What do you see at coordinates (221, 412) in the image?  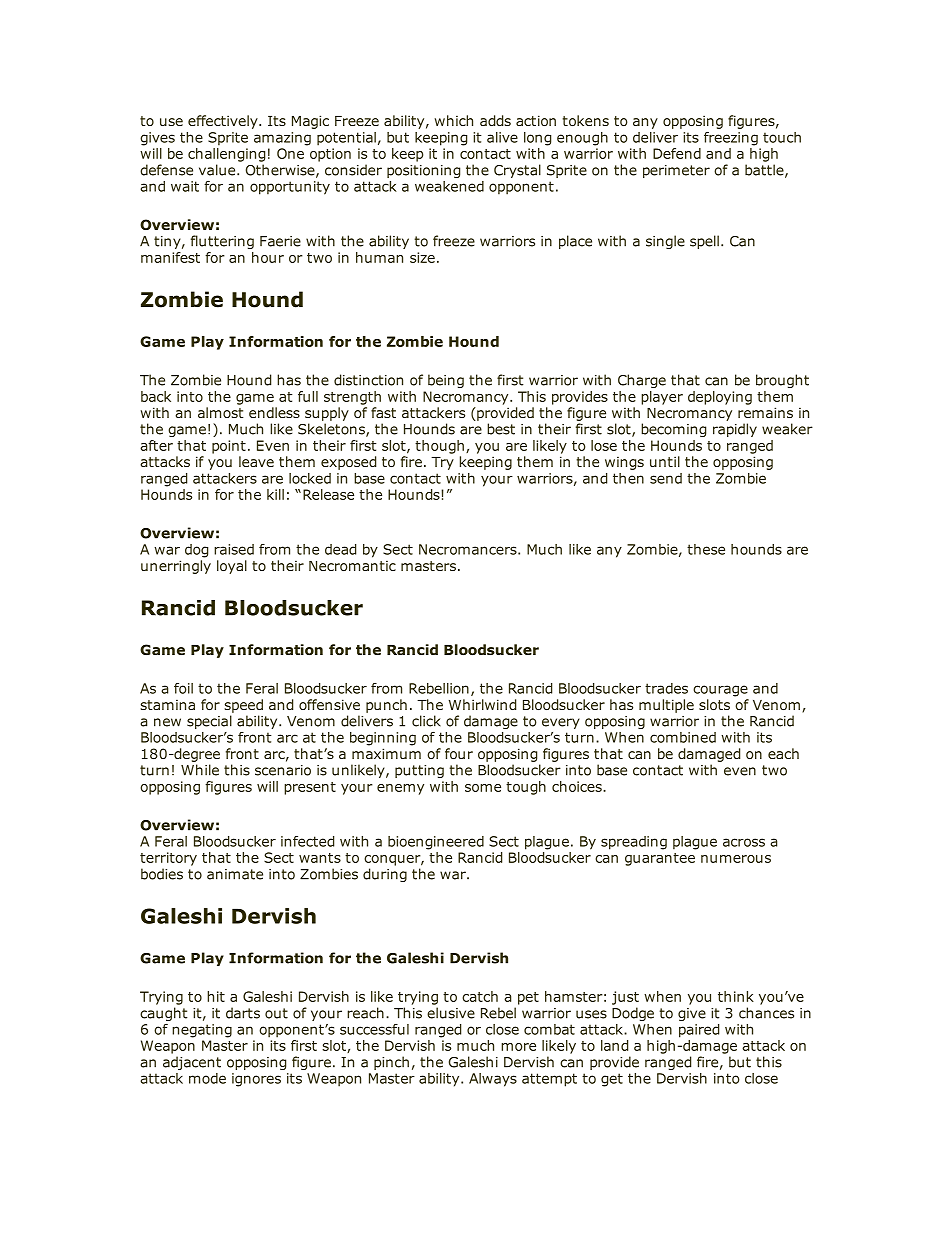 I see `almost` at bounding box center [221, 412].
